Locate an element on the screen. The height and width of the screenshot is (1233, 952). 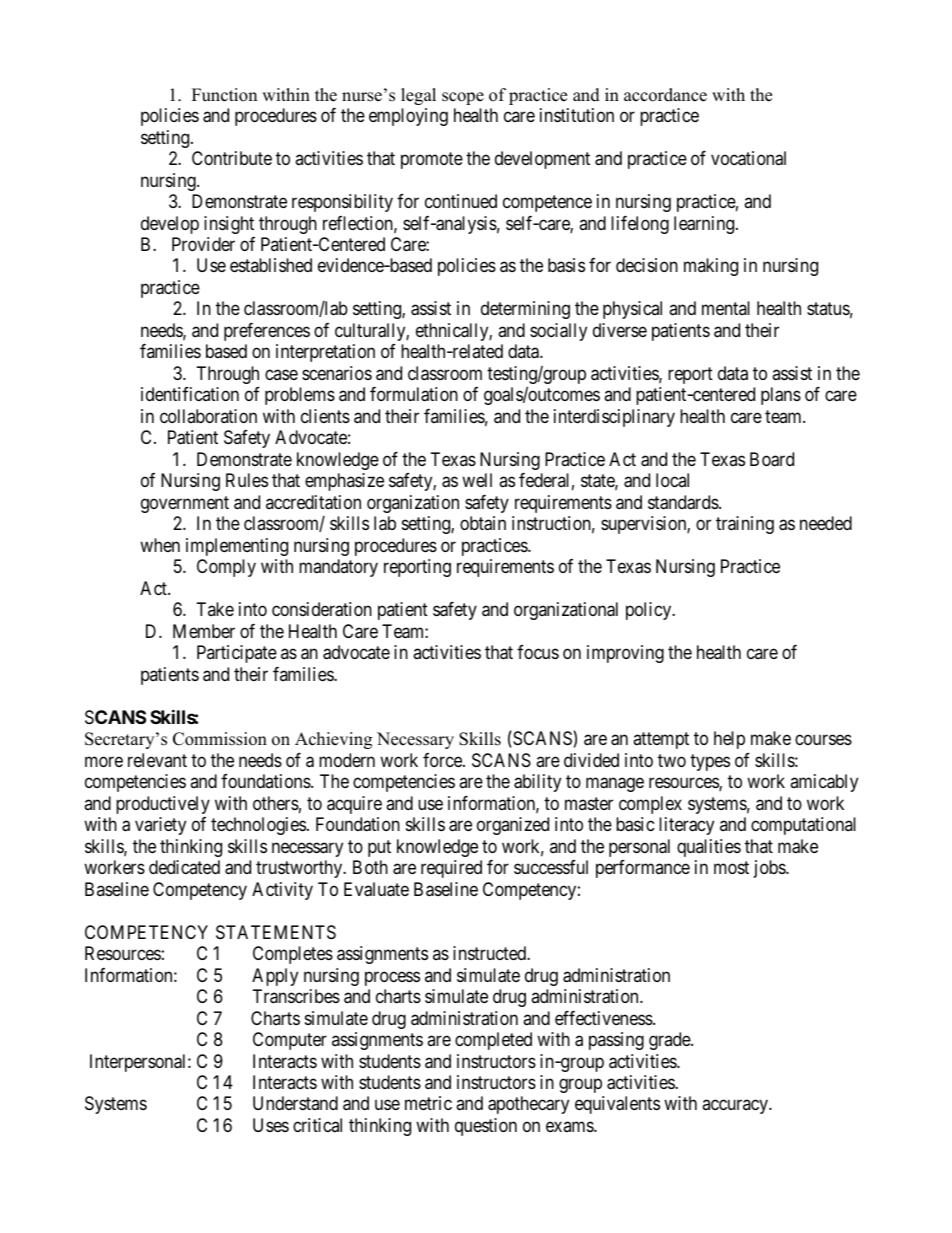
metric is located at coordinates (428, 1103).
